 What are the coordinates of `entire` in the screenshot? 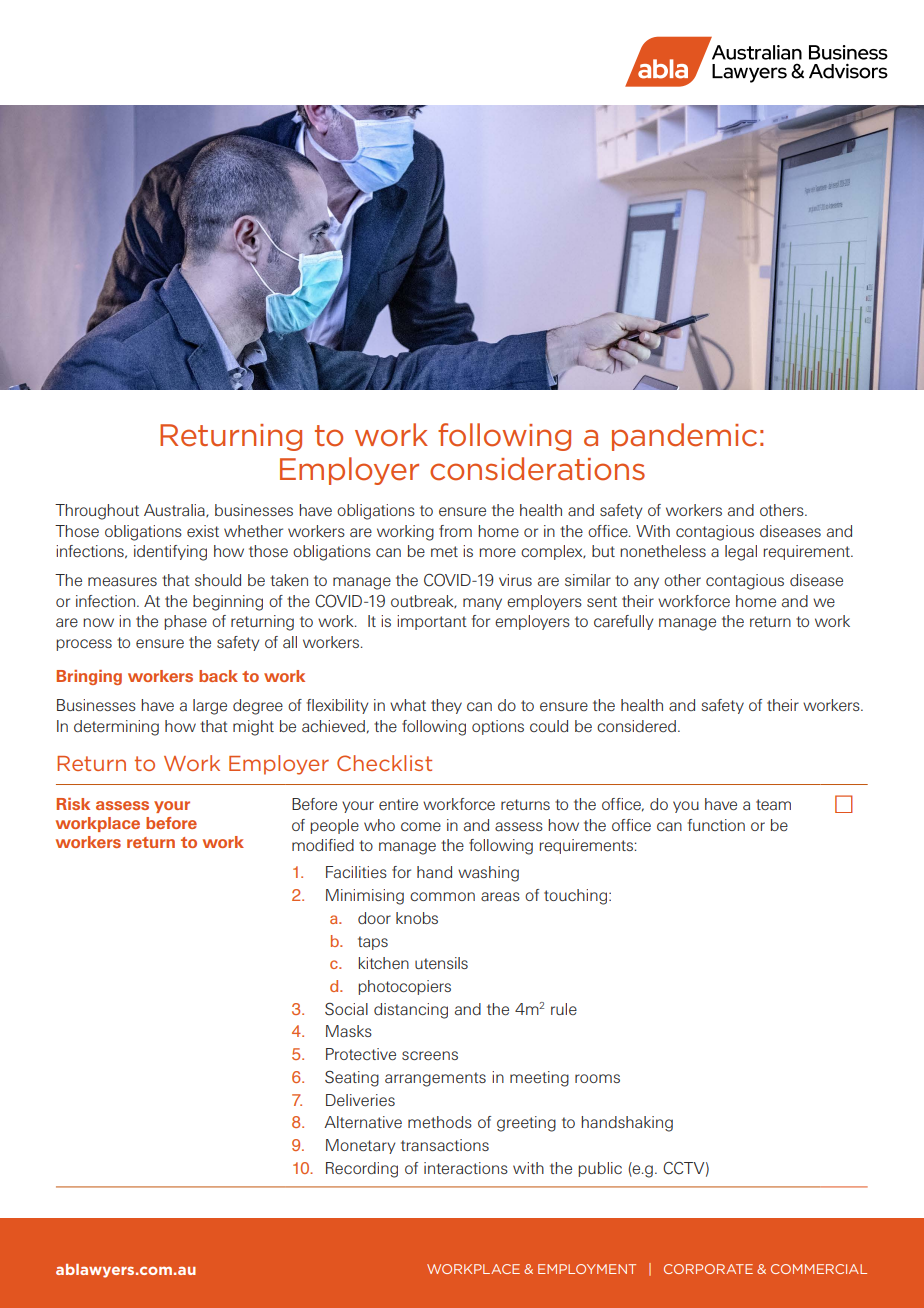 It's located at (398, 804).
